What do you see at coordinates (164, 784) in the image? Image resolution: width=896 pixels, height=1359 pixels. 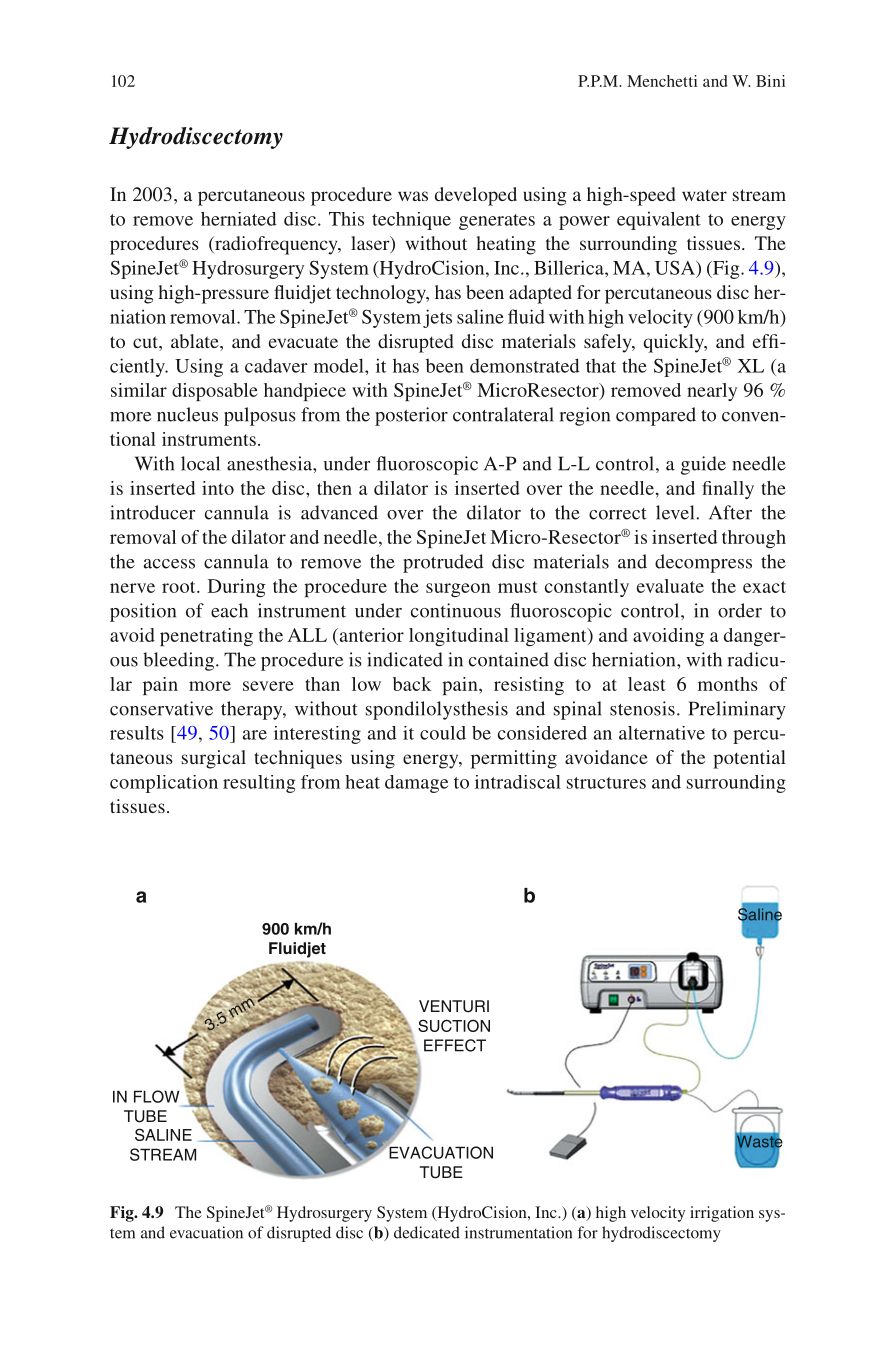 I see `complication` at bounding box center [164, 784].
